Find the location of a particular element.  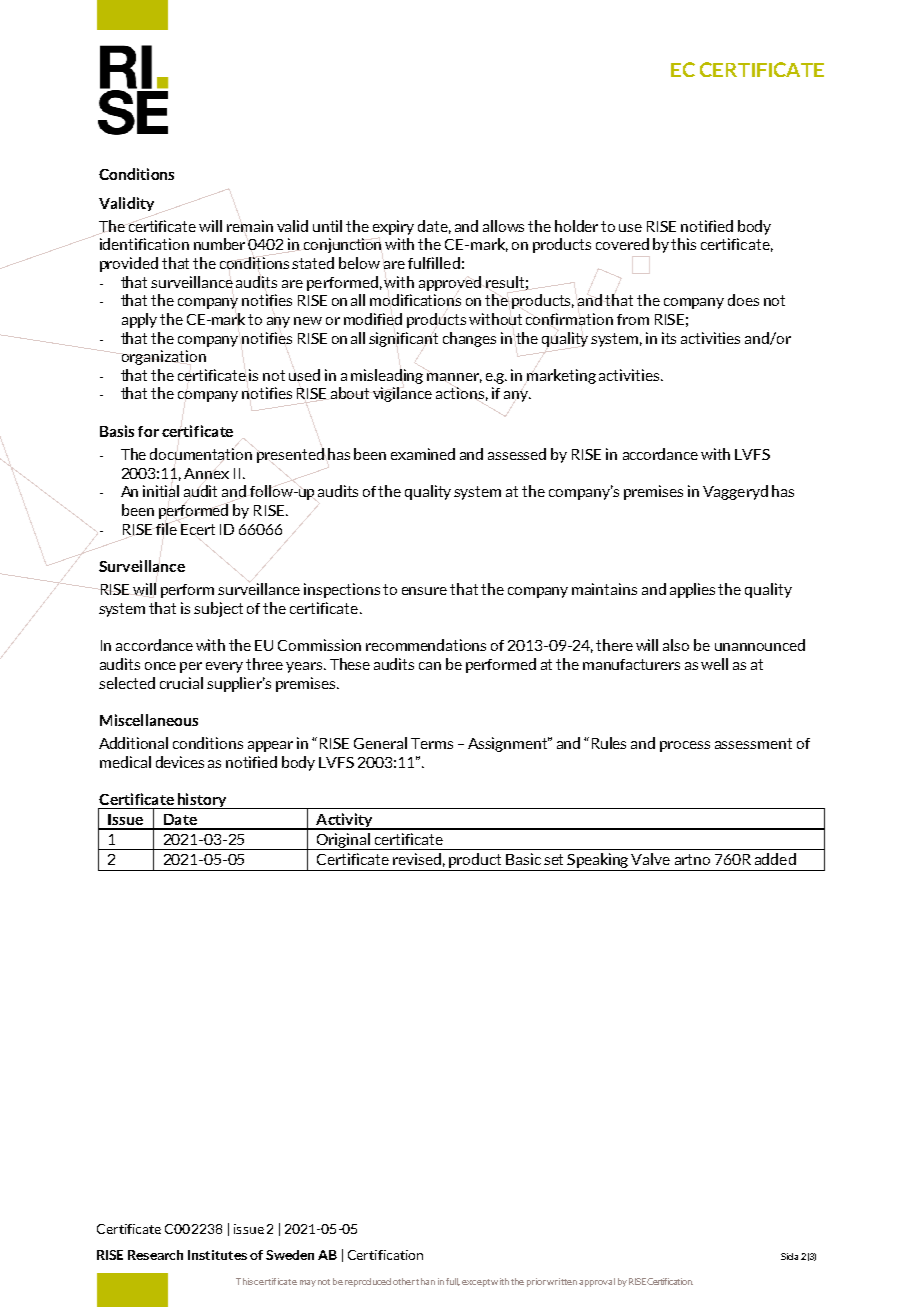

Institutes is located at coordinates (217, 1255).
